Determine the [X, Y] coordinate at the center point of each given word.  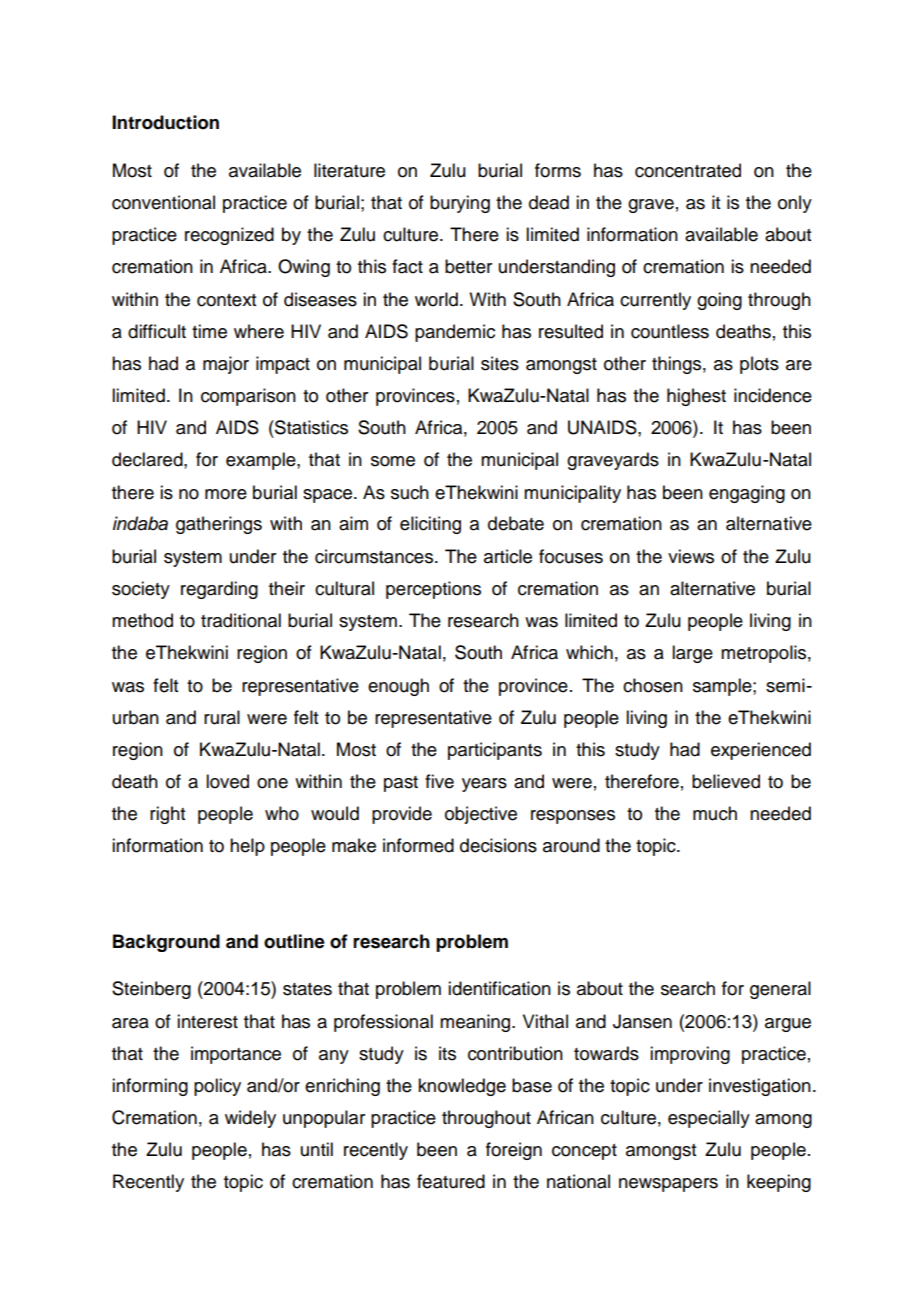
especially [709, 1119]
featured [451, 1181]
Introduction [165, 122]
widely [250, 1119]
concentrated [688, 170]
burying [460, 204]
